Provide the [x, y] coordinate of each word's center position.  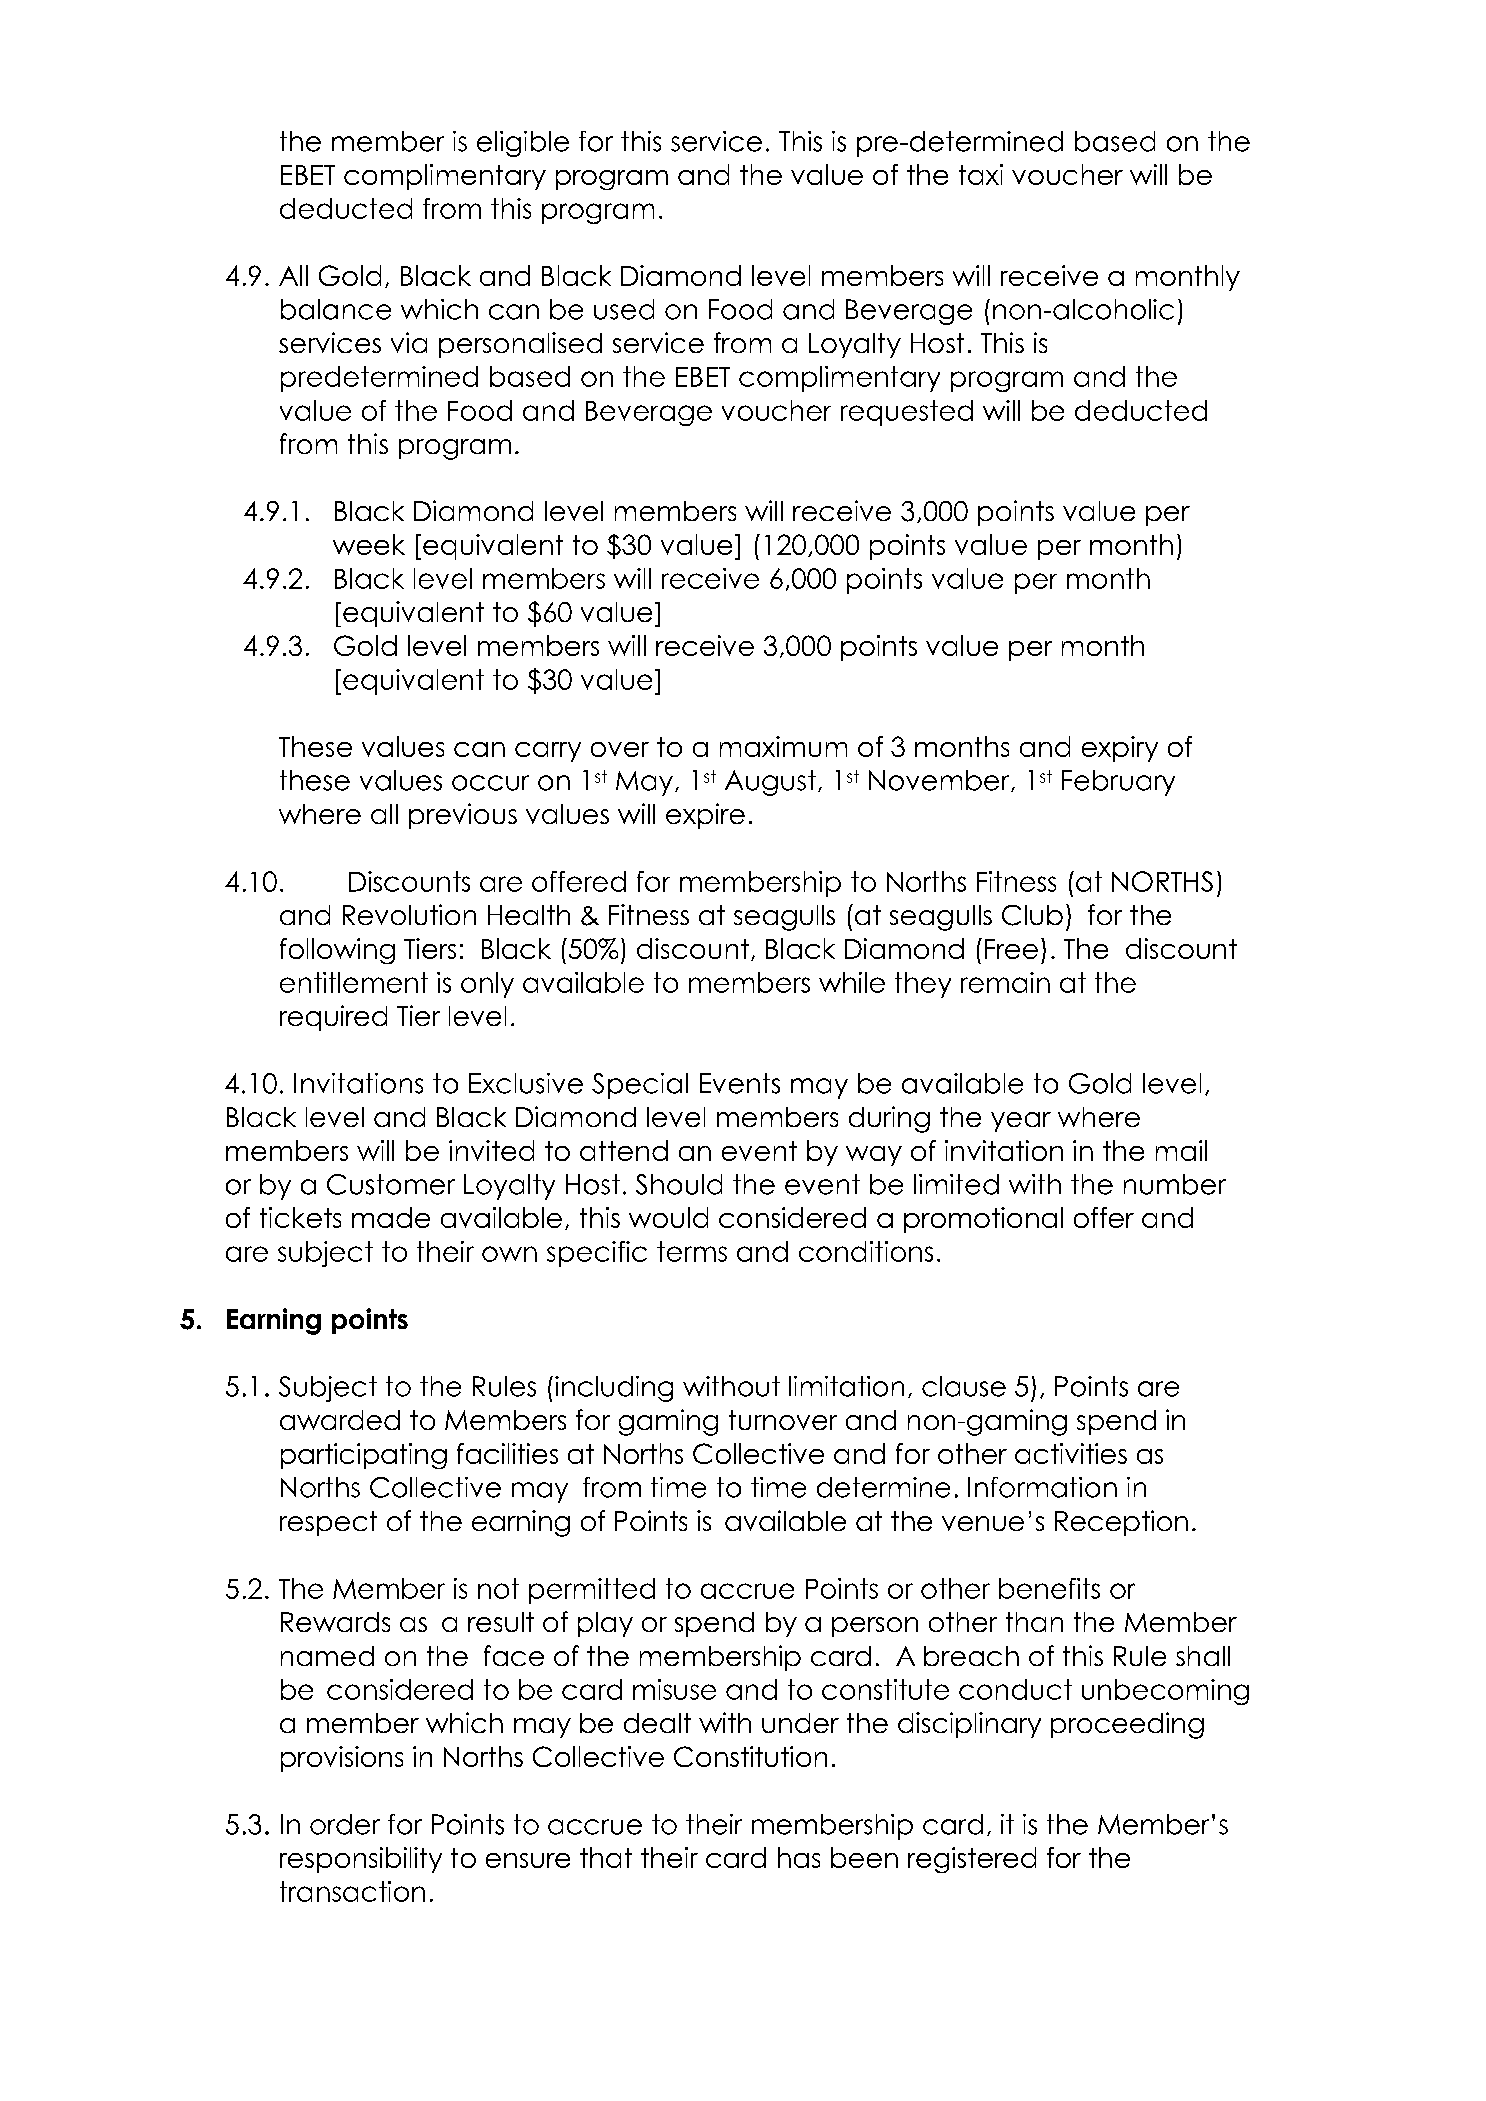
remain [1005, 982]
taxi [981, 174]
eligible [523, 144]
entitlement [354, 982]
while [852, 982]
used [624, 309]
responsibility [361, 1860]
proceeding [1127, 1725]
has [799, 1857]
